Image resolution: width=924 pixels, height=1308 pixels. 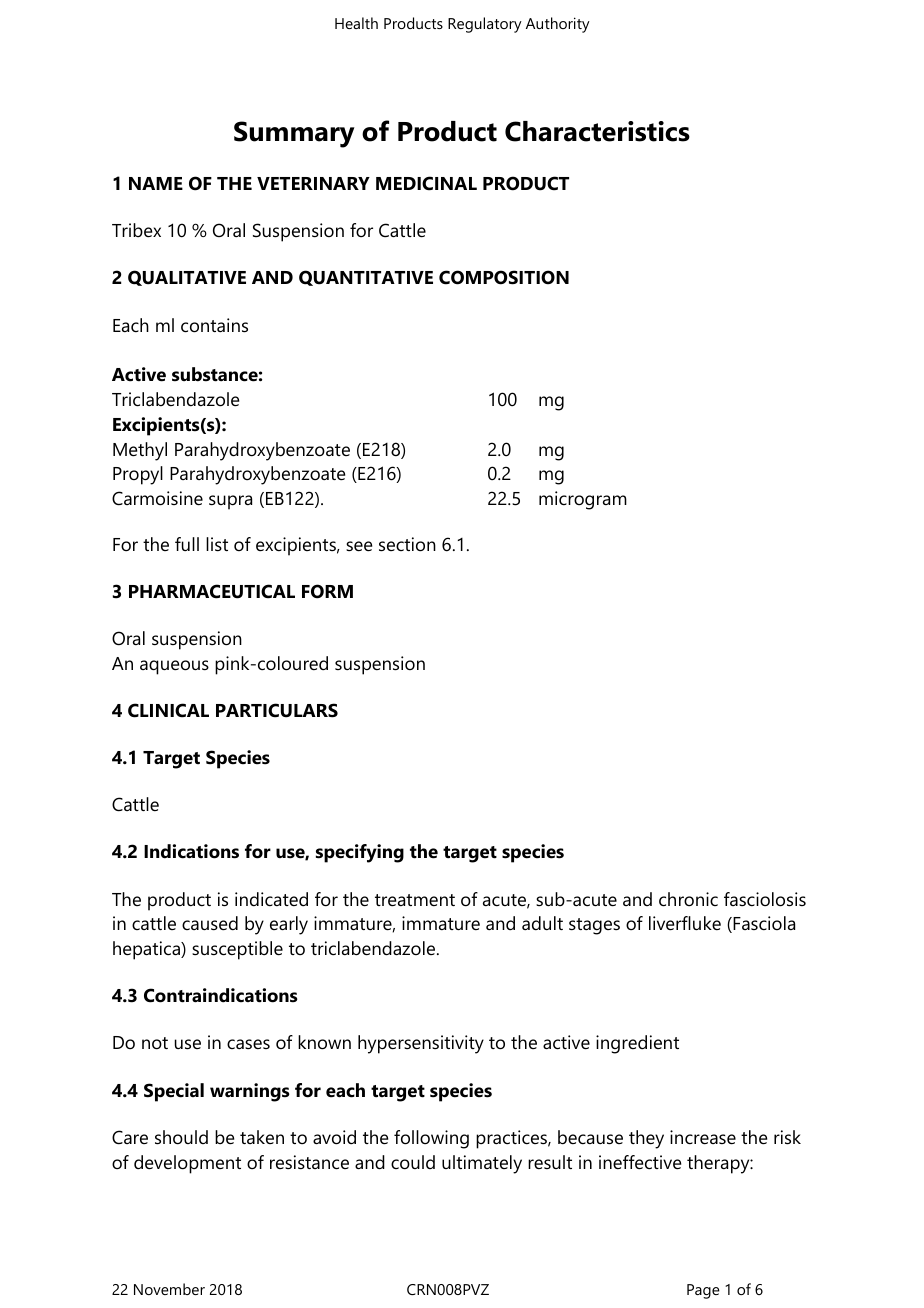 What do you see at coordinates (294, 134) in the image?
I see `Summary` at bounding box center [294, 134].
